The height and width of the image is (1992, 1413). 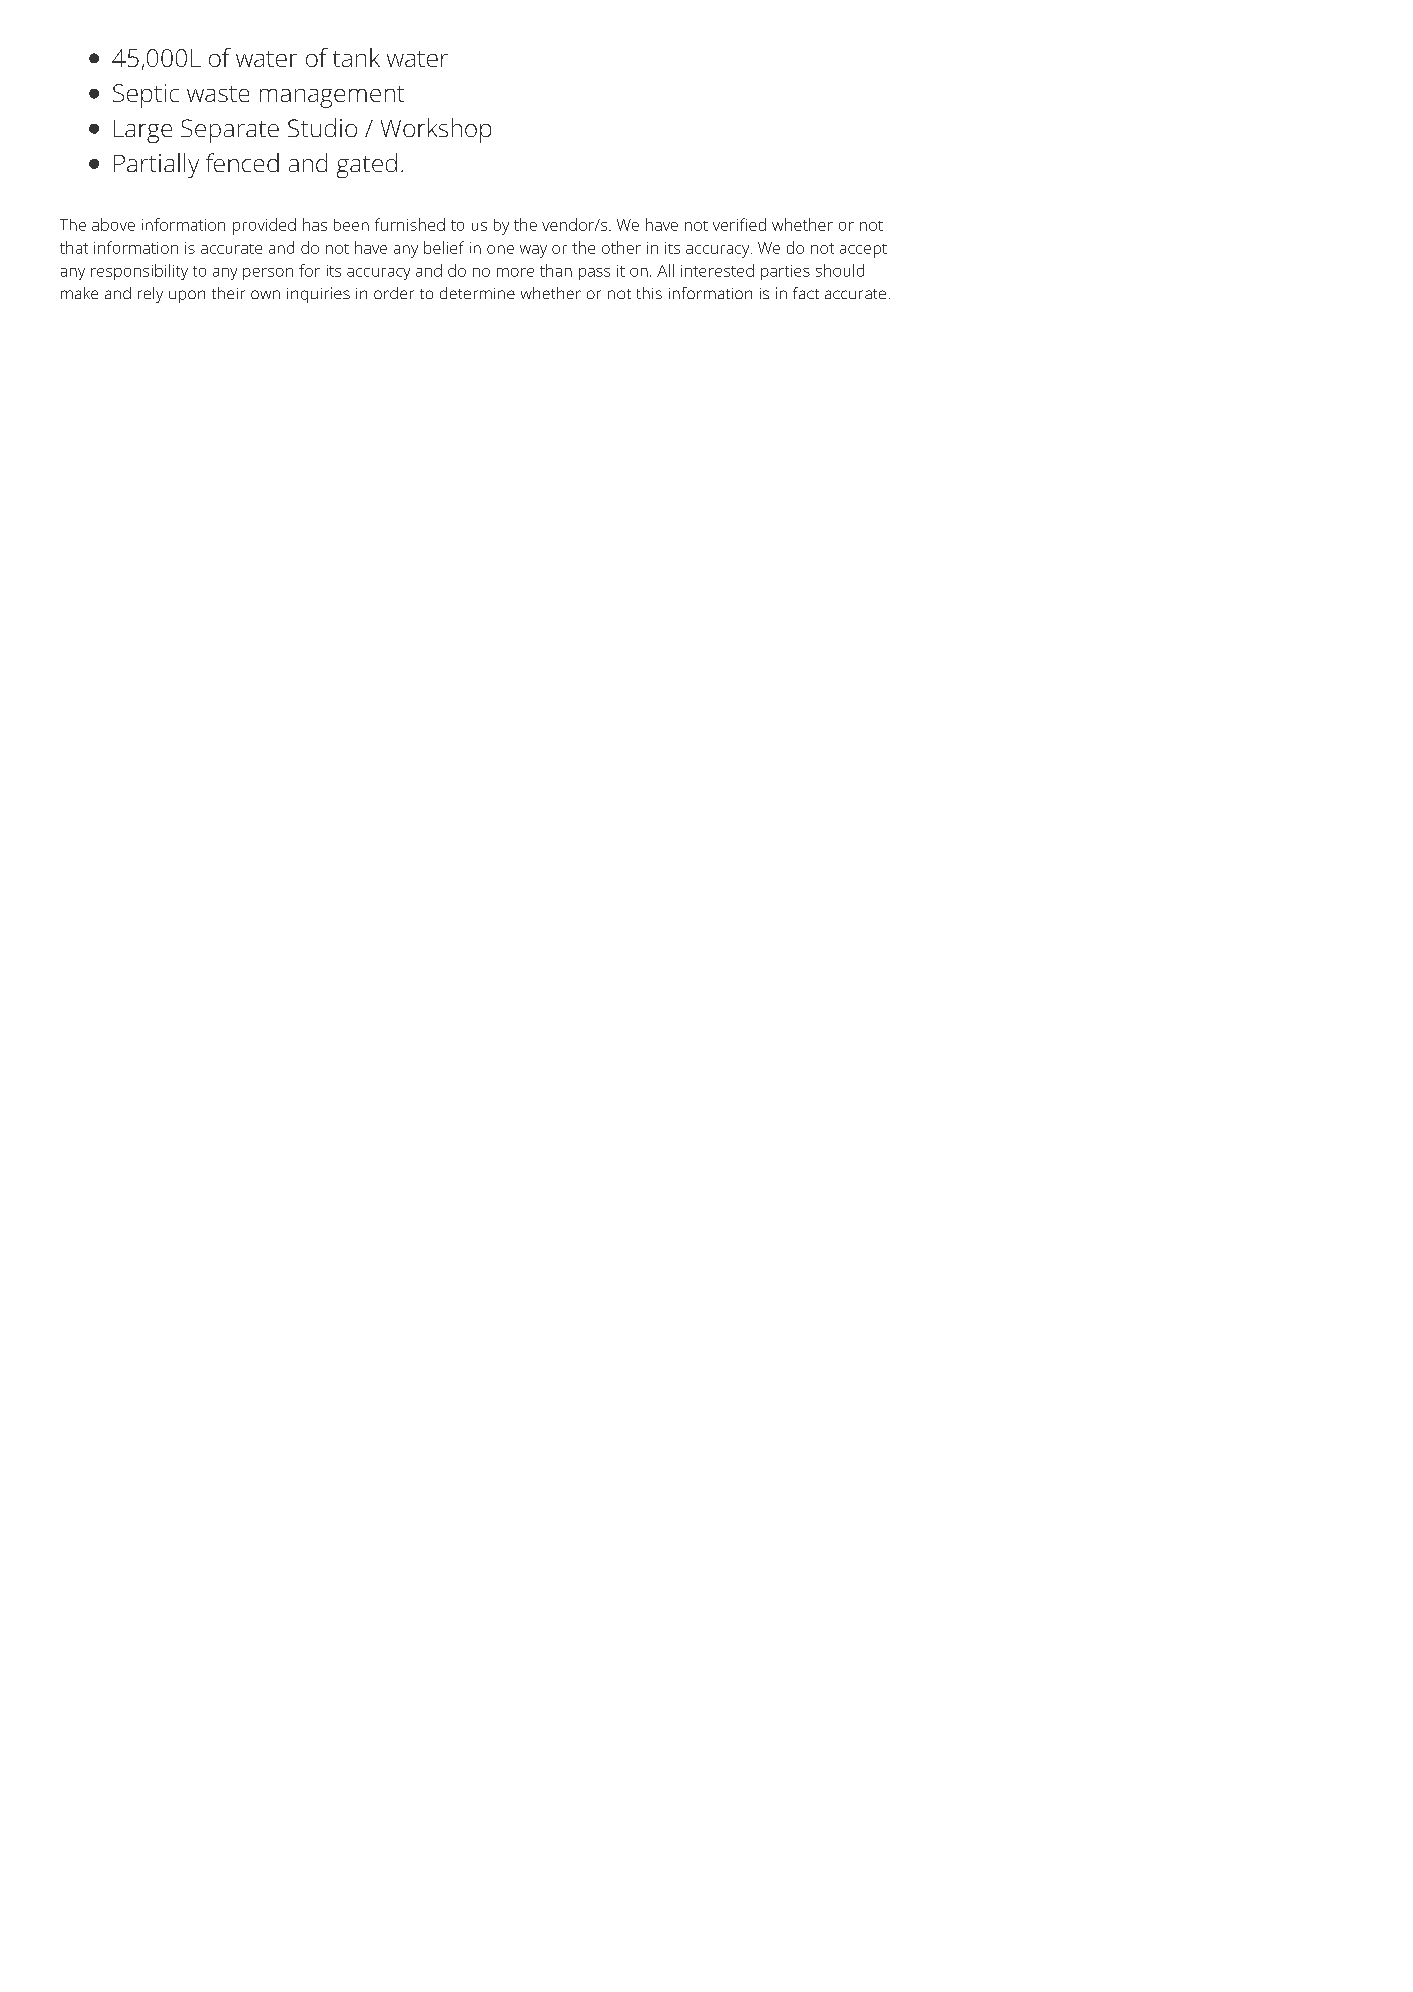 I want to click on Partially, so click(x=156, y=165).
